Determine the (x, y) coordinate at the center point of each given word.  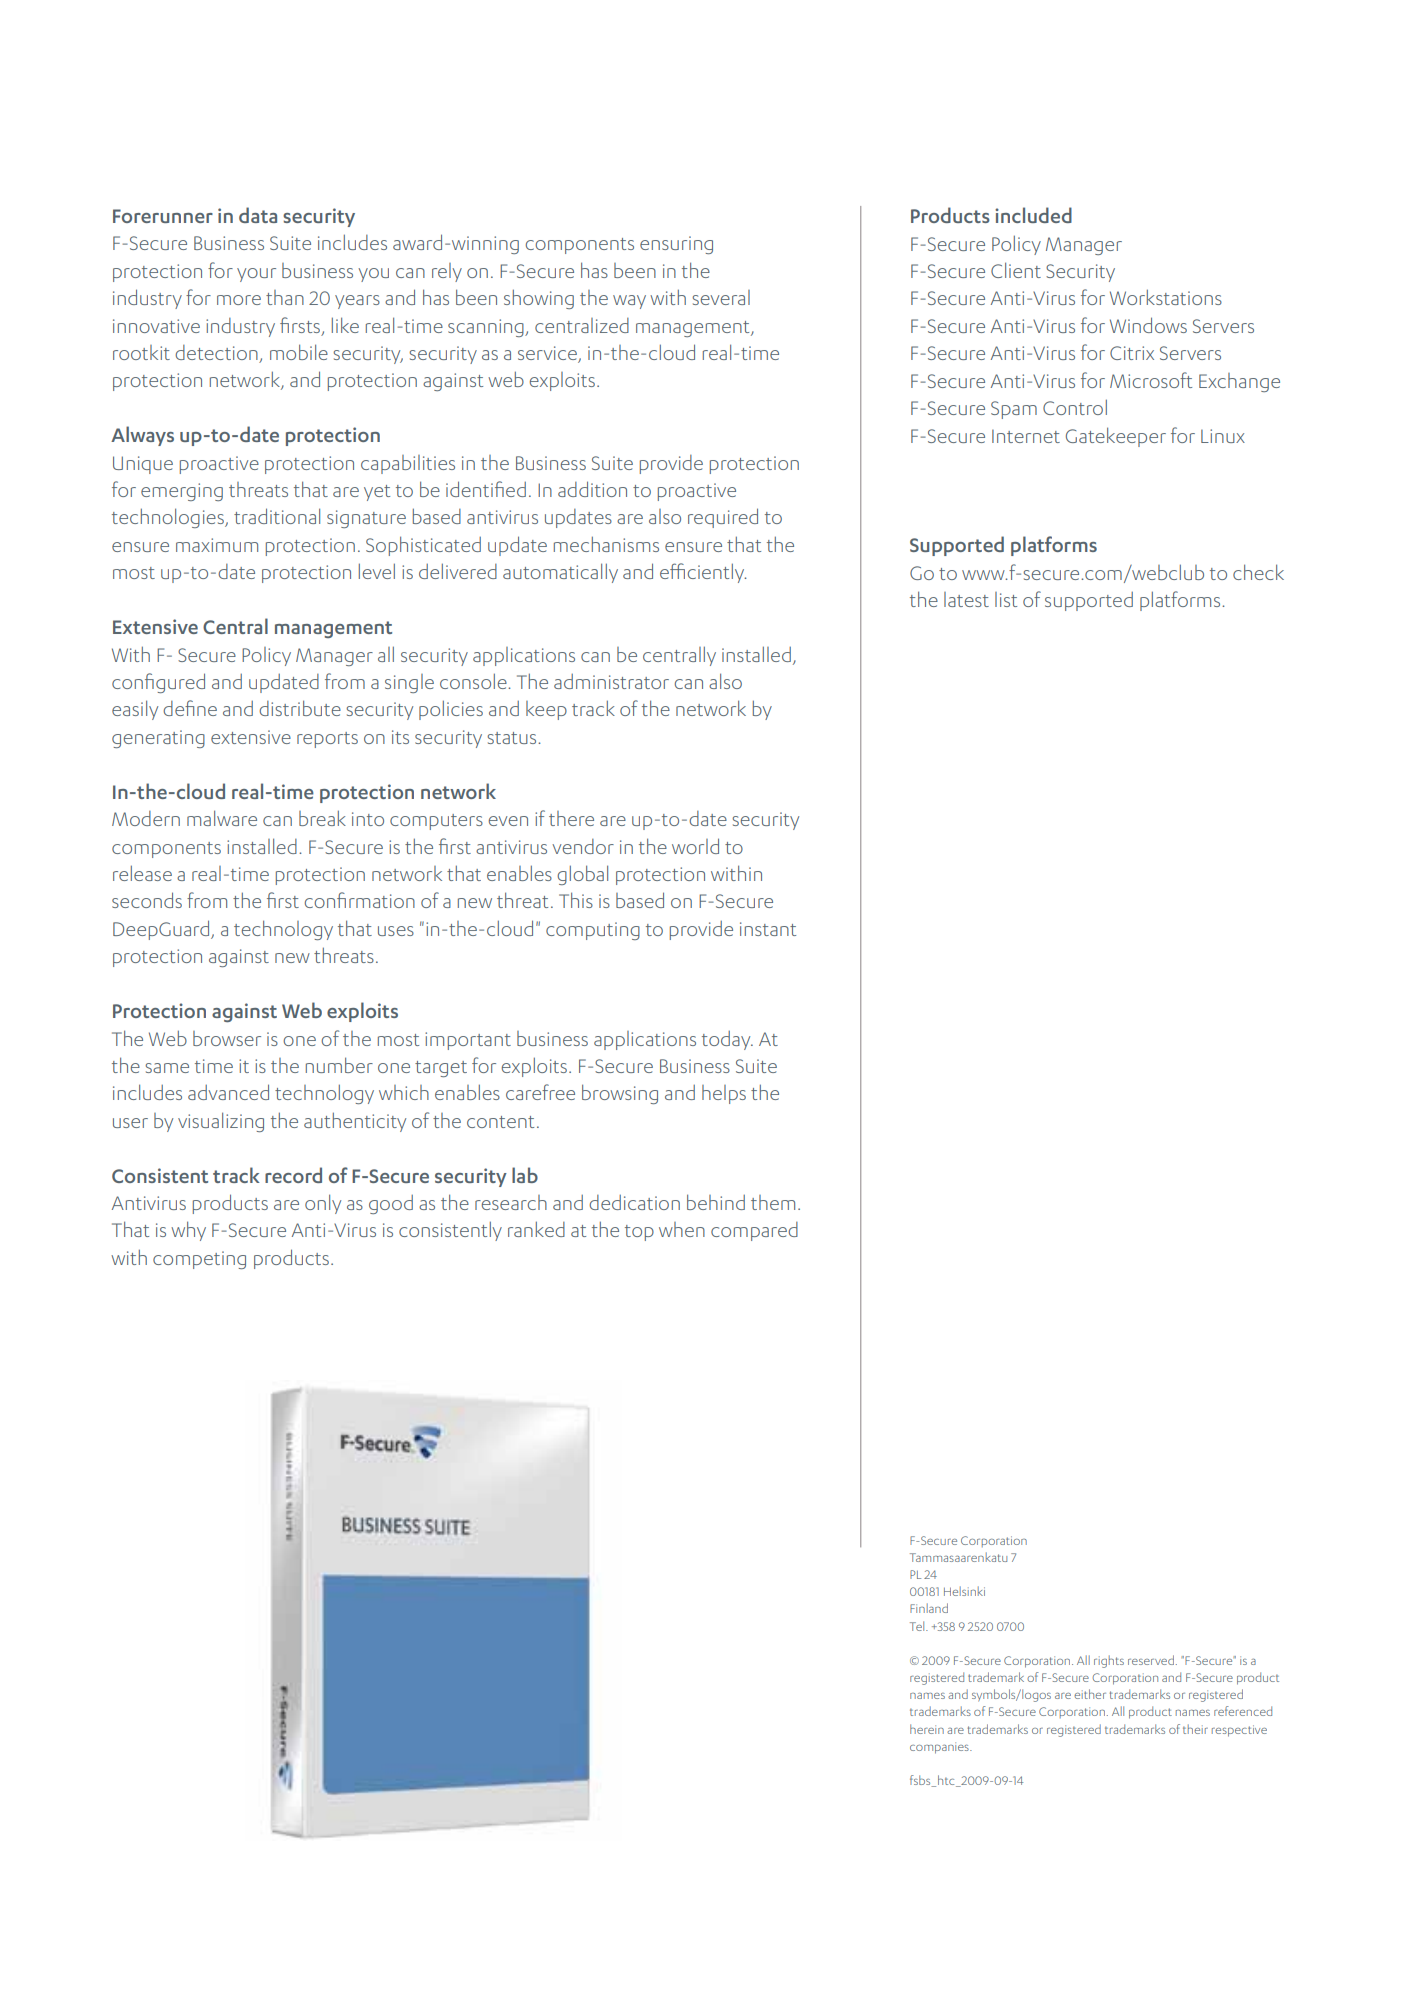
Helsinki (964, 1591)
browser (227, 1038)
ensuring (676, 245)
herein (927, 1729)
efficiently (703, 573)
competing (199, 1260)
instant (768, 929)
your (256, 275)
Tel (918, 1626)
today (727, 1040)
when (682, 1229)
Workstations (1166, 297)
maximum (217, 545)
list (1006, 599)
